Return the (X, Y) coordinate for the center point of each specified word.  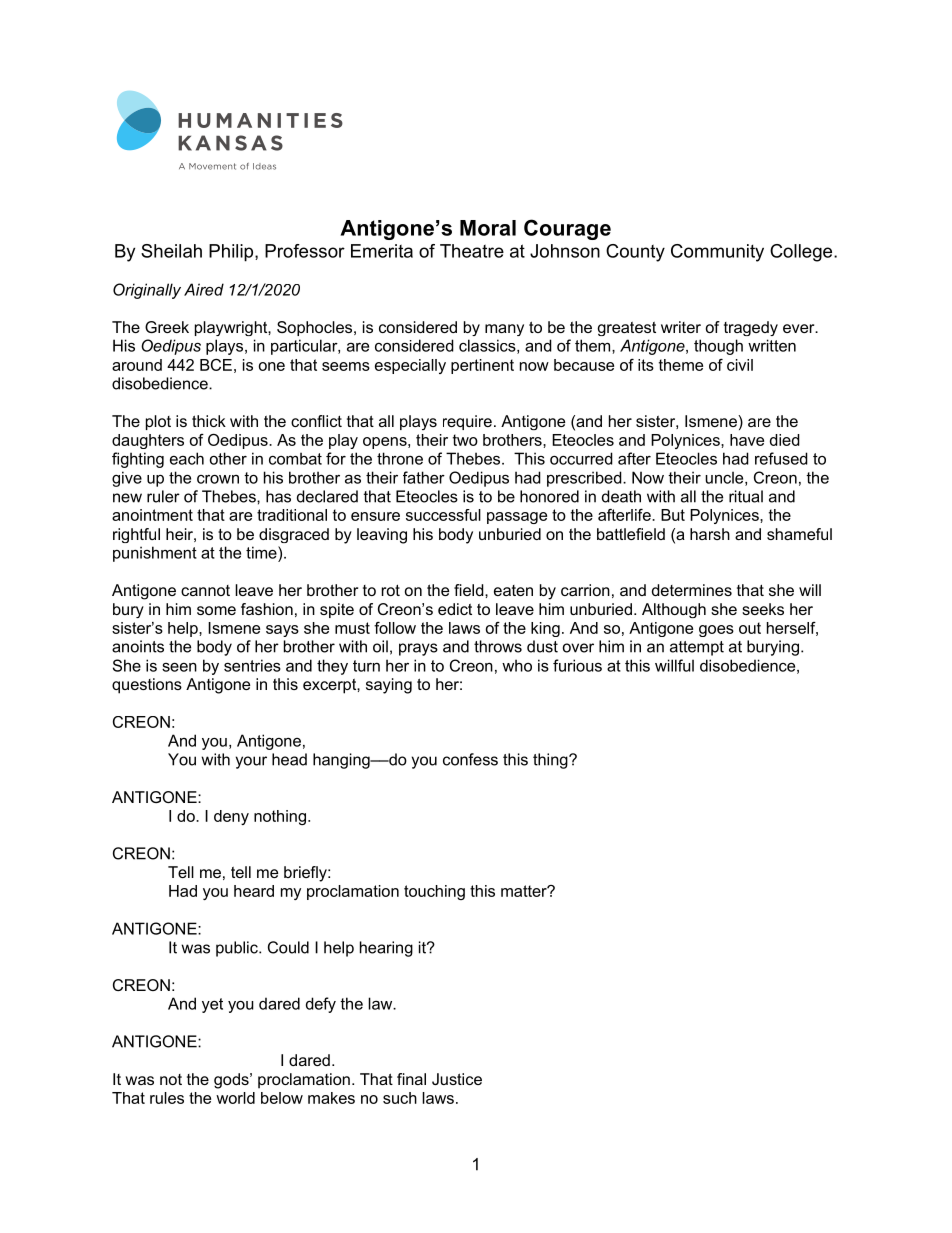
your (251, 762)
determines (692, 590)
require (467, 422)
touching (434, 892)
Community (717, 253)
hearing (386, 949)
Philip (232, 253)
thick (209, 421)
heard (254, 891)
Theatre (472, 251)
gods (232, 1081)
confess (470, 759)
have (747, 440)
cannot (205, 590)
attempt (697, 648)
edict (455, 609)
